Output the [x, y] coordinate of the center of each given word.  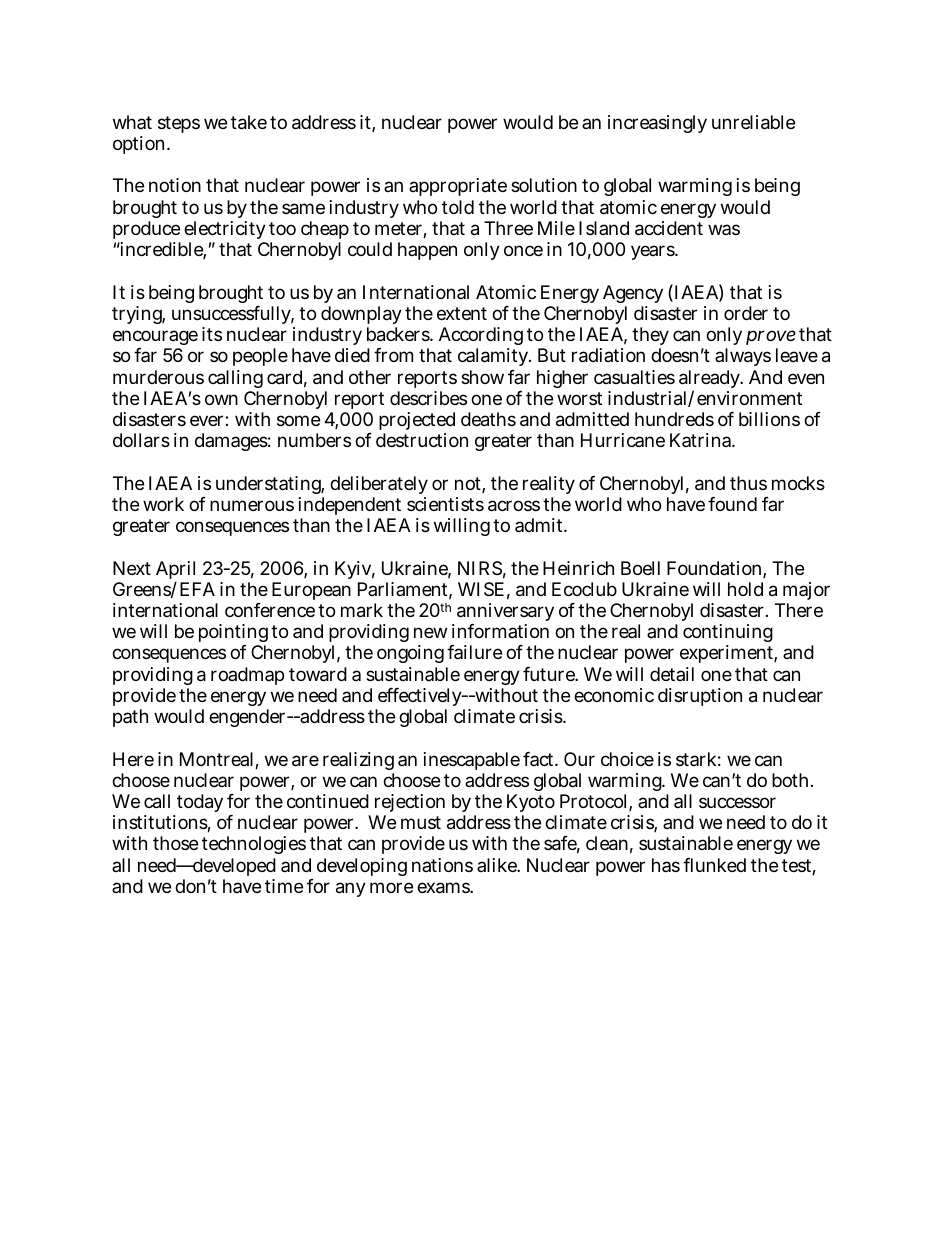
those [175, 843]
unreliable [753, 122]
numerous [252, 505]
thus [748, 483]
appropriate [458, 187]
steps [179, 124]
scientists [445, 504]
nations [442, 865]
